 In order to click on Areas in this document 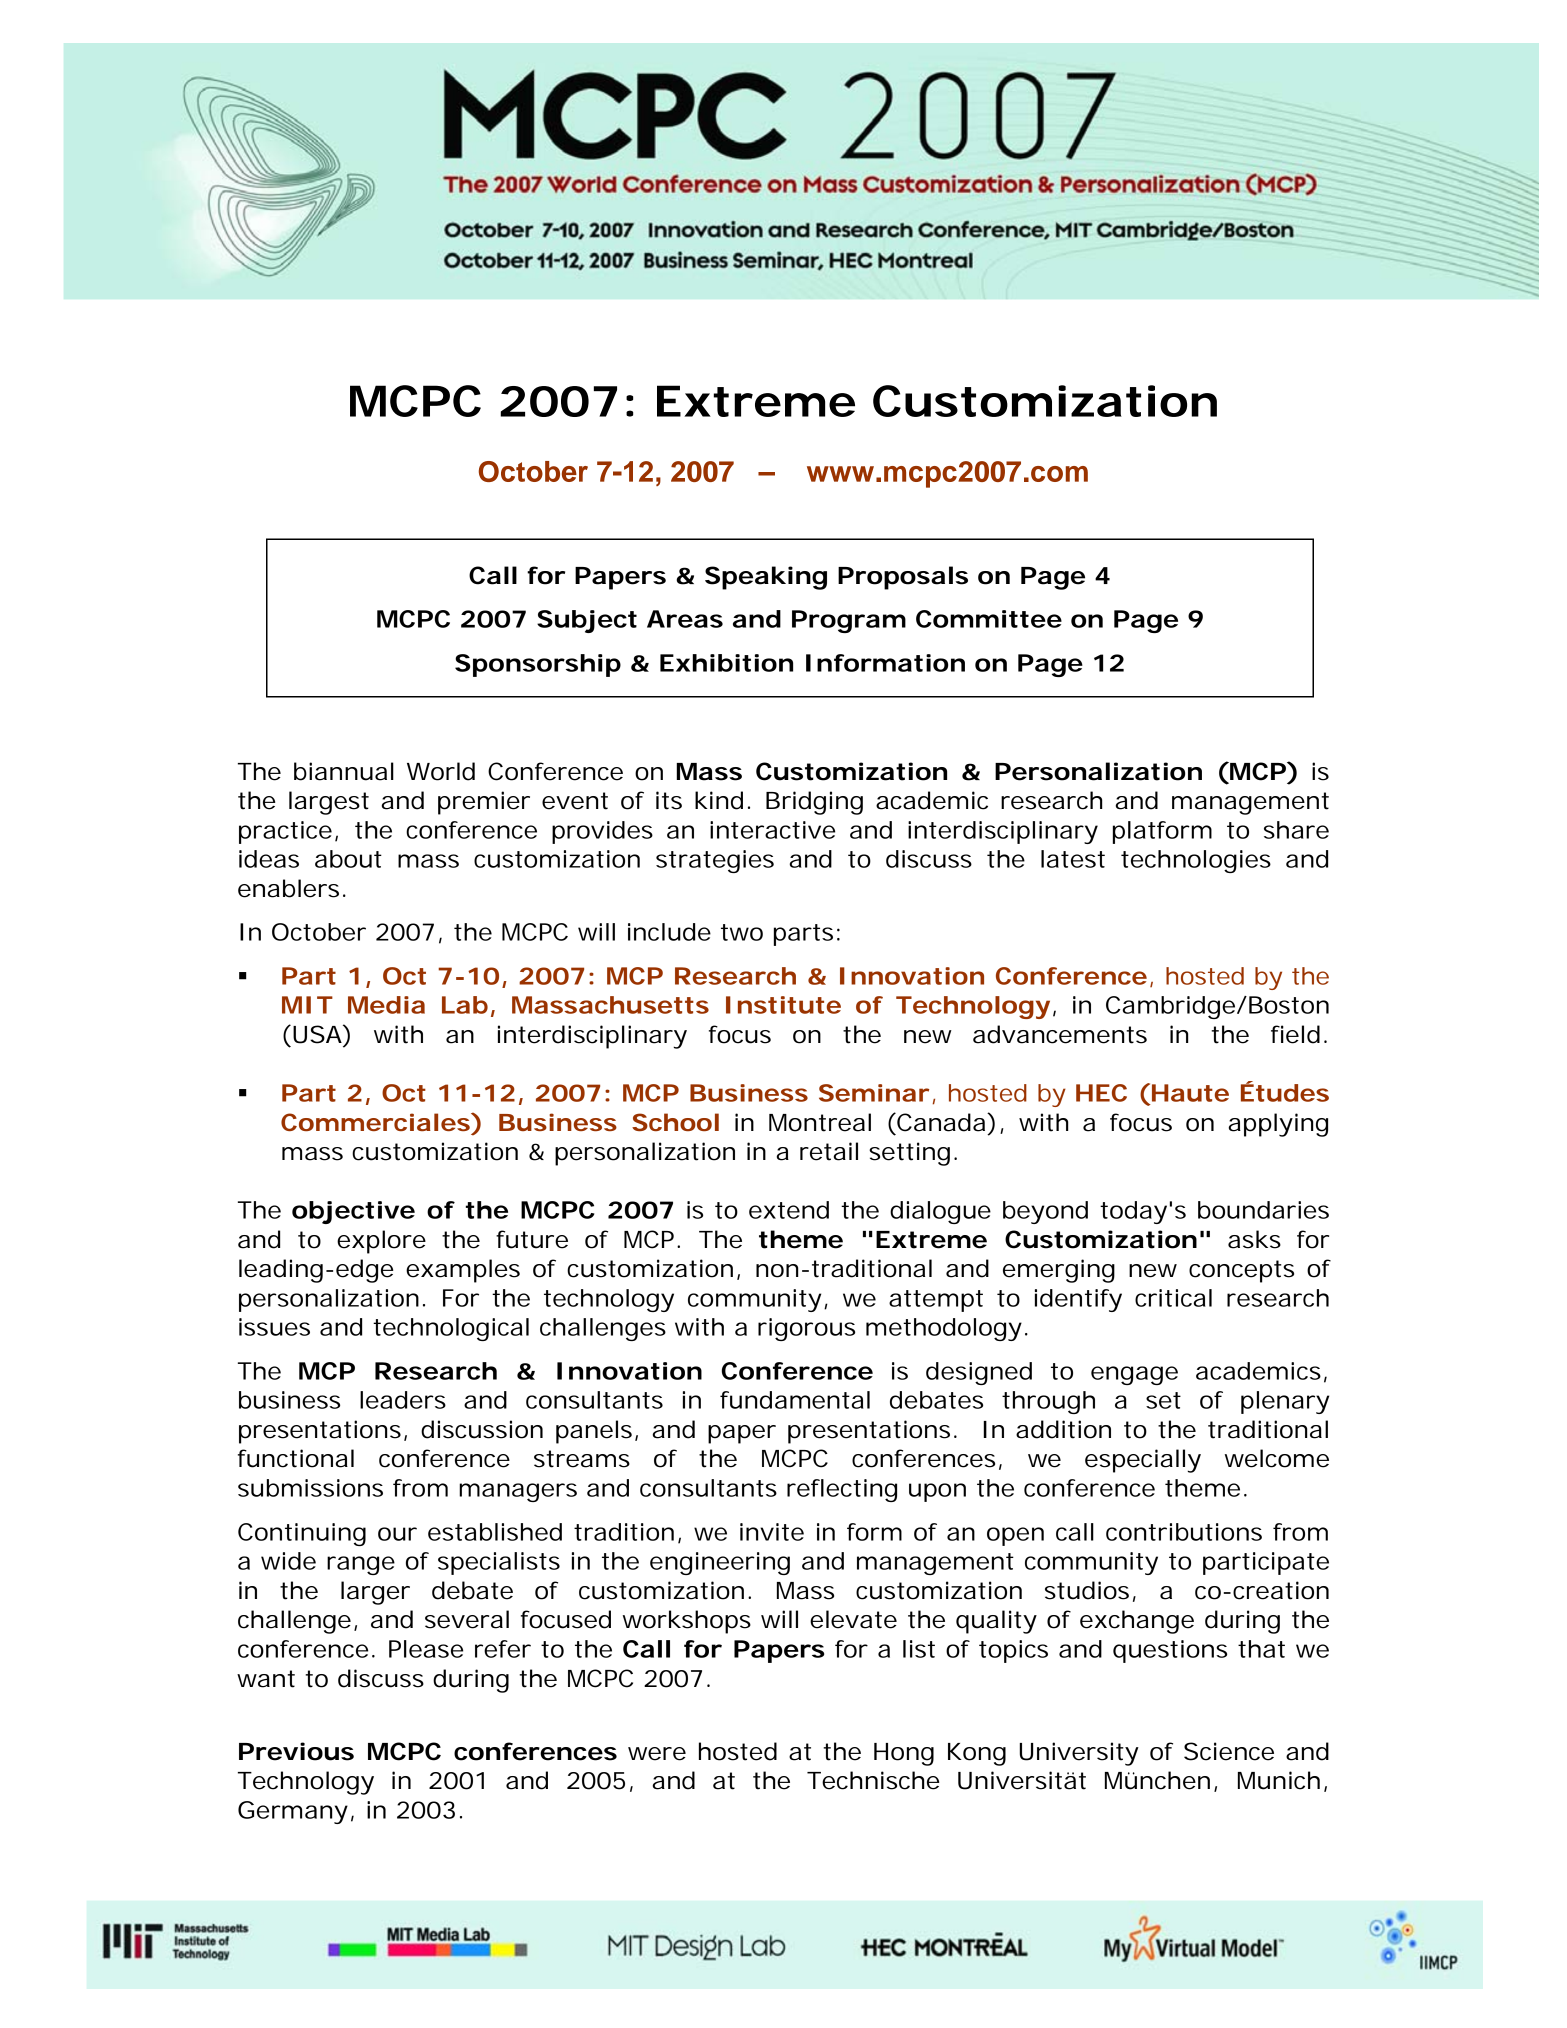, I will do `click(685, 619)`.
